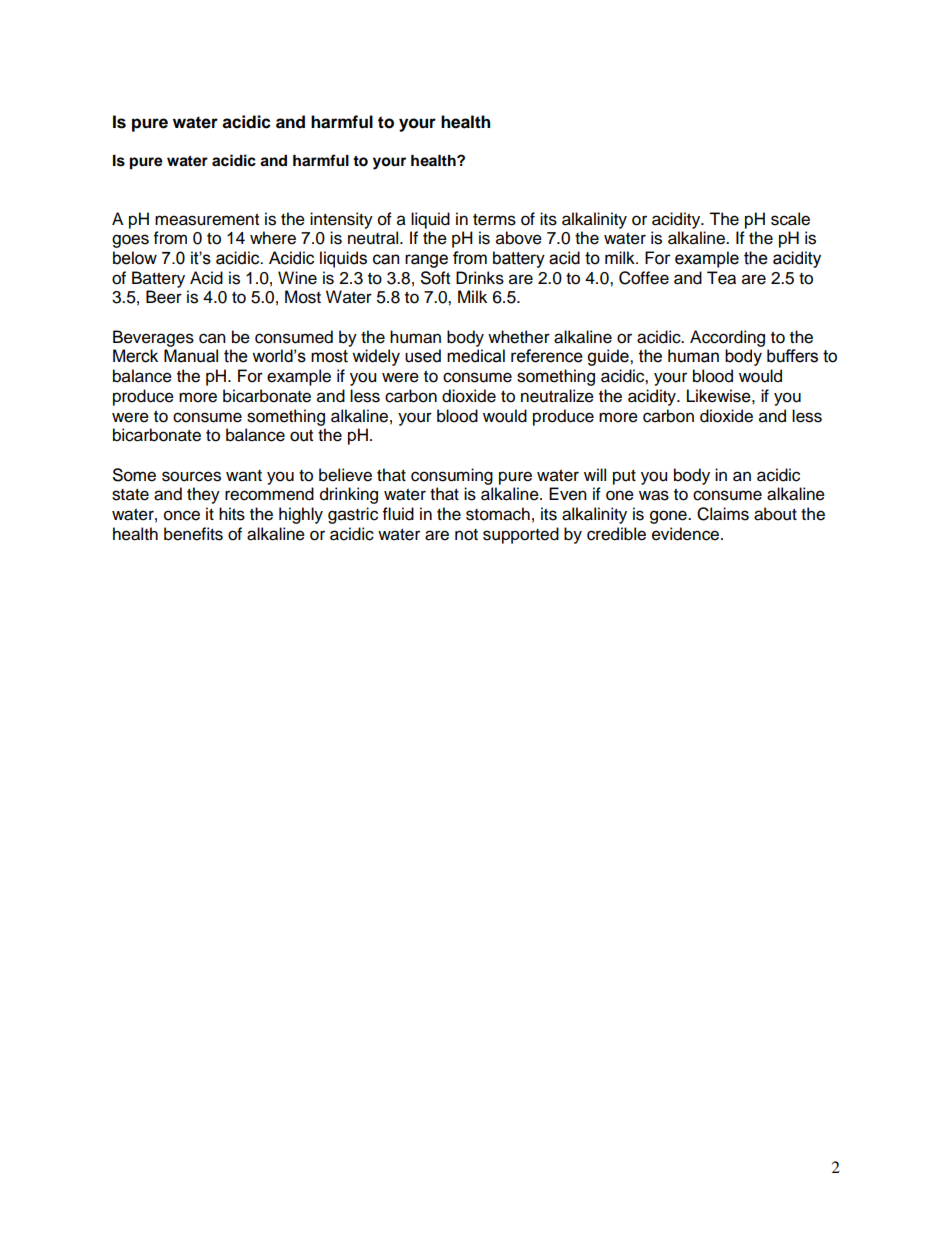 This image has width=952, height=1233. What do you see at coordinates (164, 297) in the image?
I see `Beer` at bounding box center [164, 297].
